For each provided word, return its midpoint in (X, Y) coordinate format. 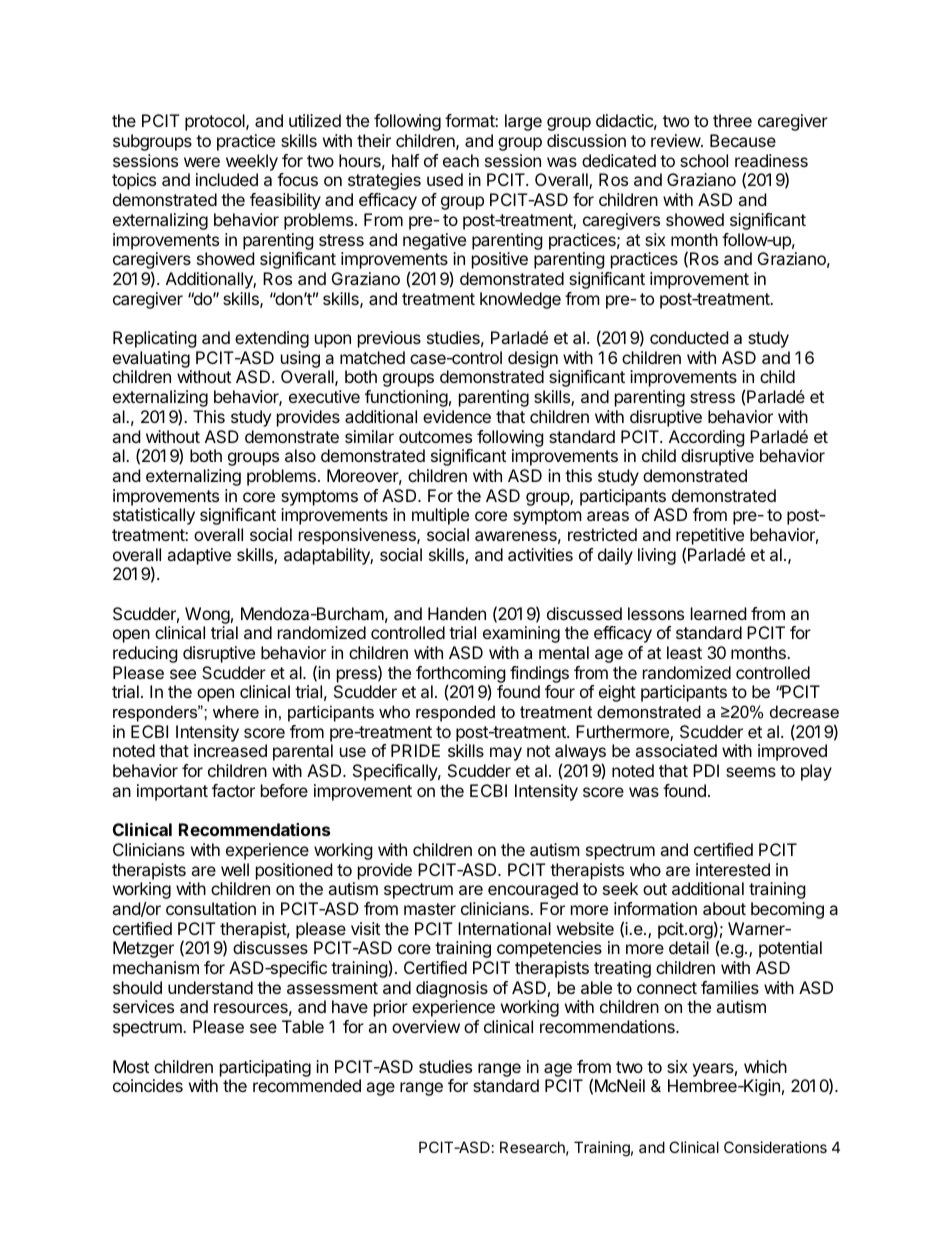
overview (426, 1026)
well (235, 869)
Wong (207, 615)
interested (733, 869)
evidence (457, 416)
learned (718, 613)
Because (743, 140)
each (461, 160)
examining (521, 634)
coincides (148, 1085)
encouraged (533, 890)
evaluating (151, 359)
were (202, 162)
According (707, 438)
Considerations (775, 1147)
